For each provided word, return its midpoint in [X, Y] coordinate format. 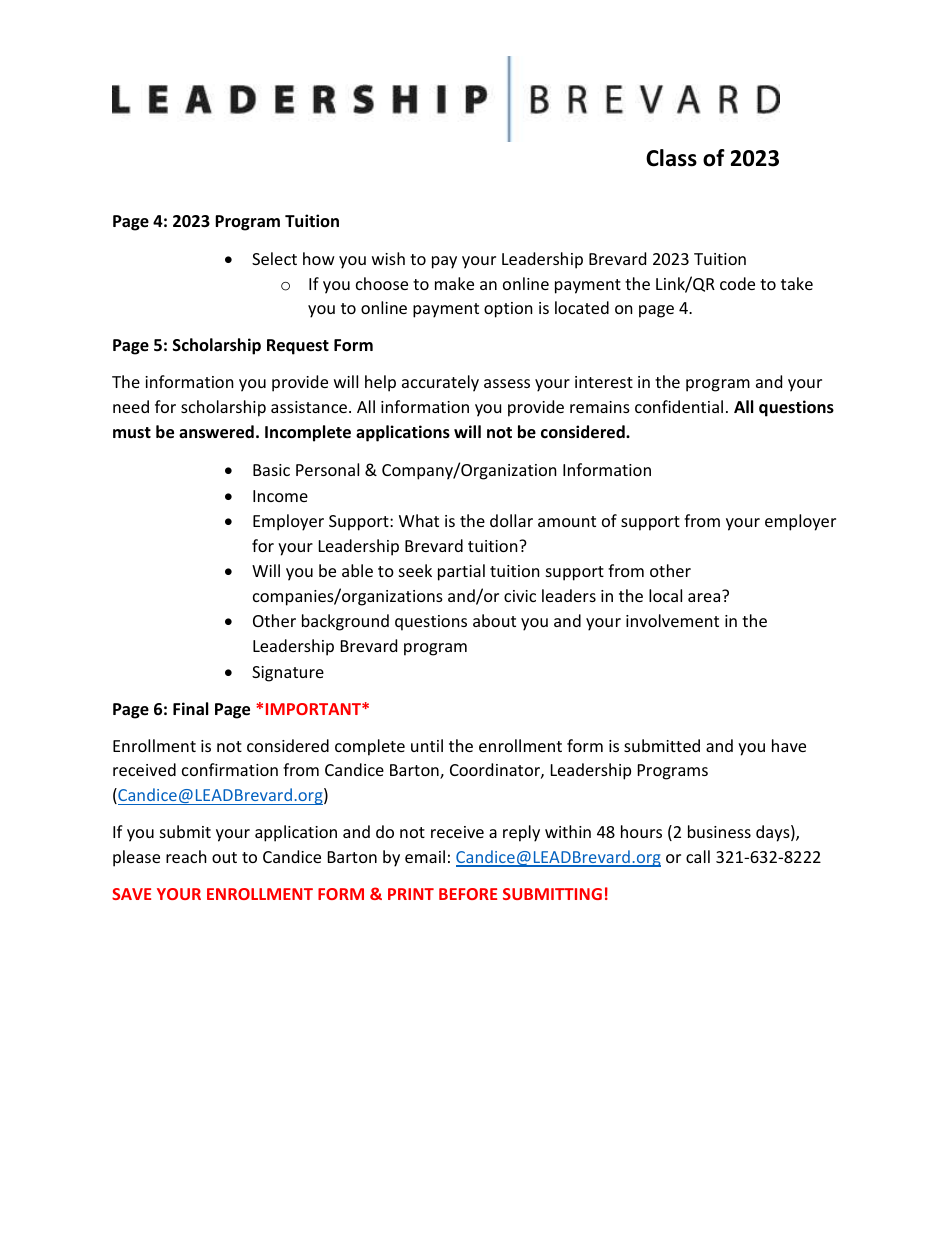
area [705, 596]
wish [388, 258]
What [419, 520]
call [698, 856]
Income [280, 496]
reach [186, 856]
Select [274, 258]
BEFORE [468, 894]
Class [671, 158]
